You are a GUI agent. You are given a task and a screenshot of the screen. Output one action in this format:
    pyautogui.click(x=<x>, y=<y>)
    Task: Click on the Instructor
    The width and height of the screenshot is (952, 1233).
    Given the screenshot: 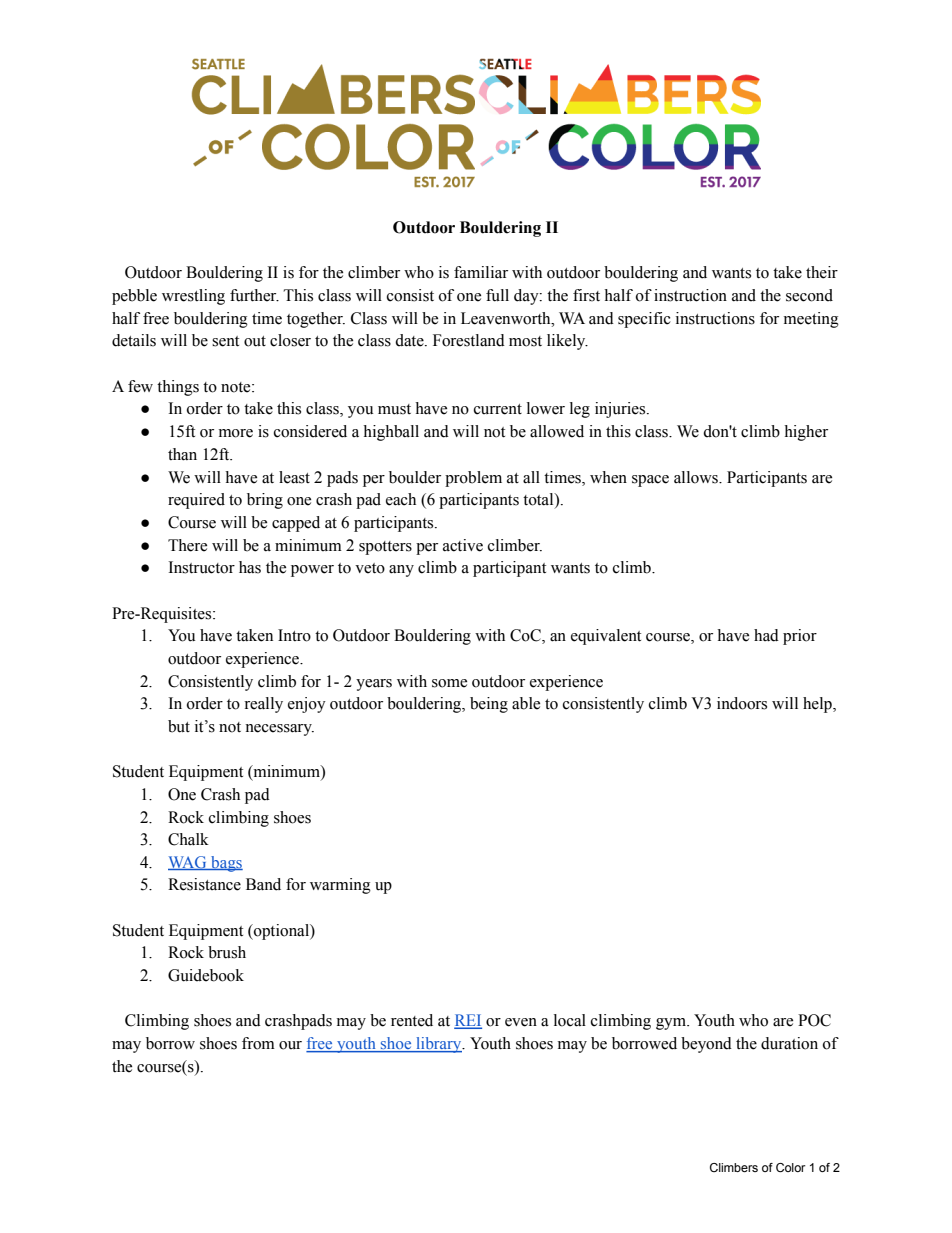 What is the action you would take?
    pyautogui.click(x=201, y=567)
